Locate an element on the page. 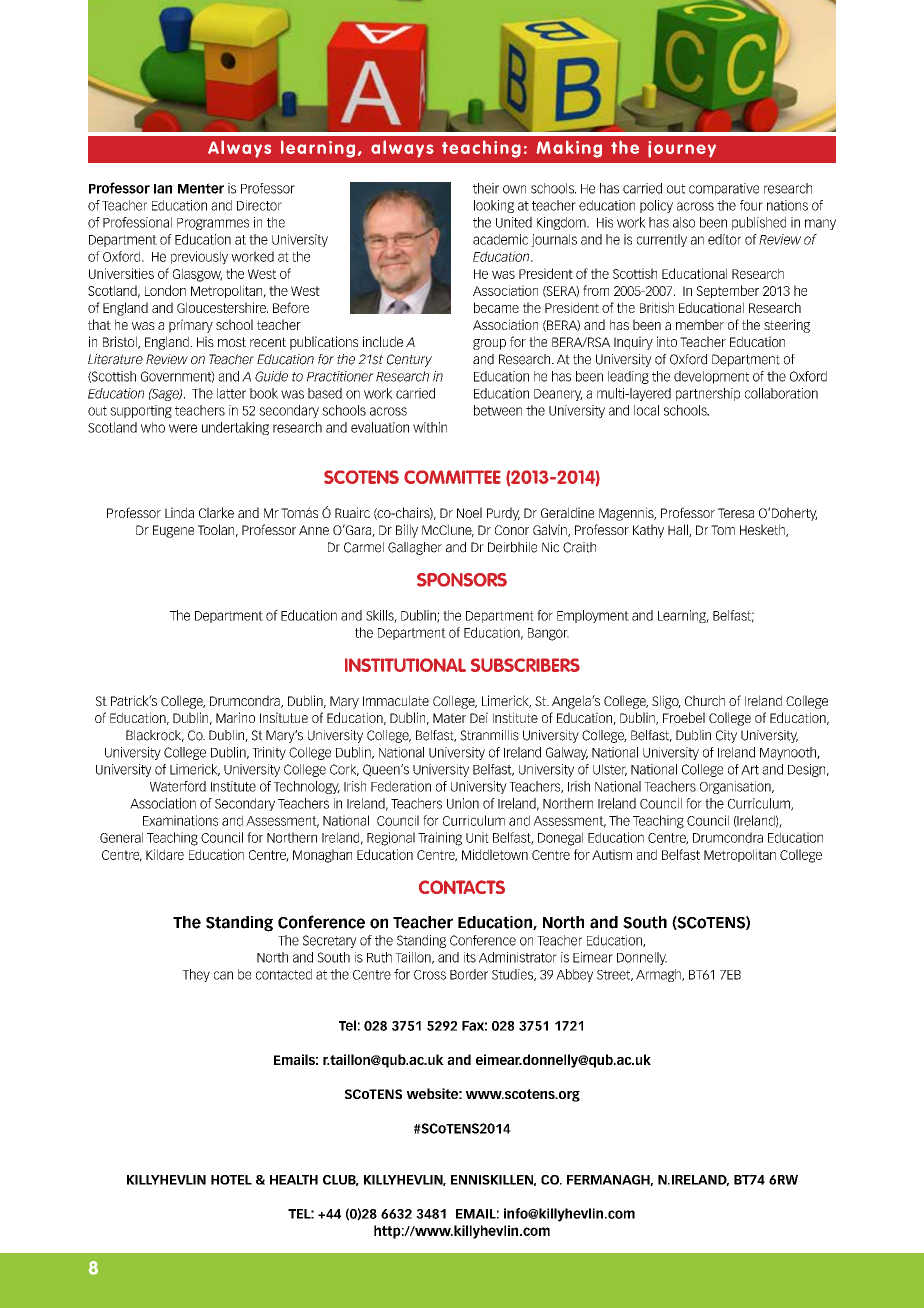  CONTACTS is located at coordinates (462, 887).
